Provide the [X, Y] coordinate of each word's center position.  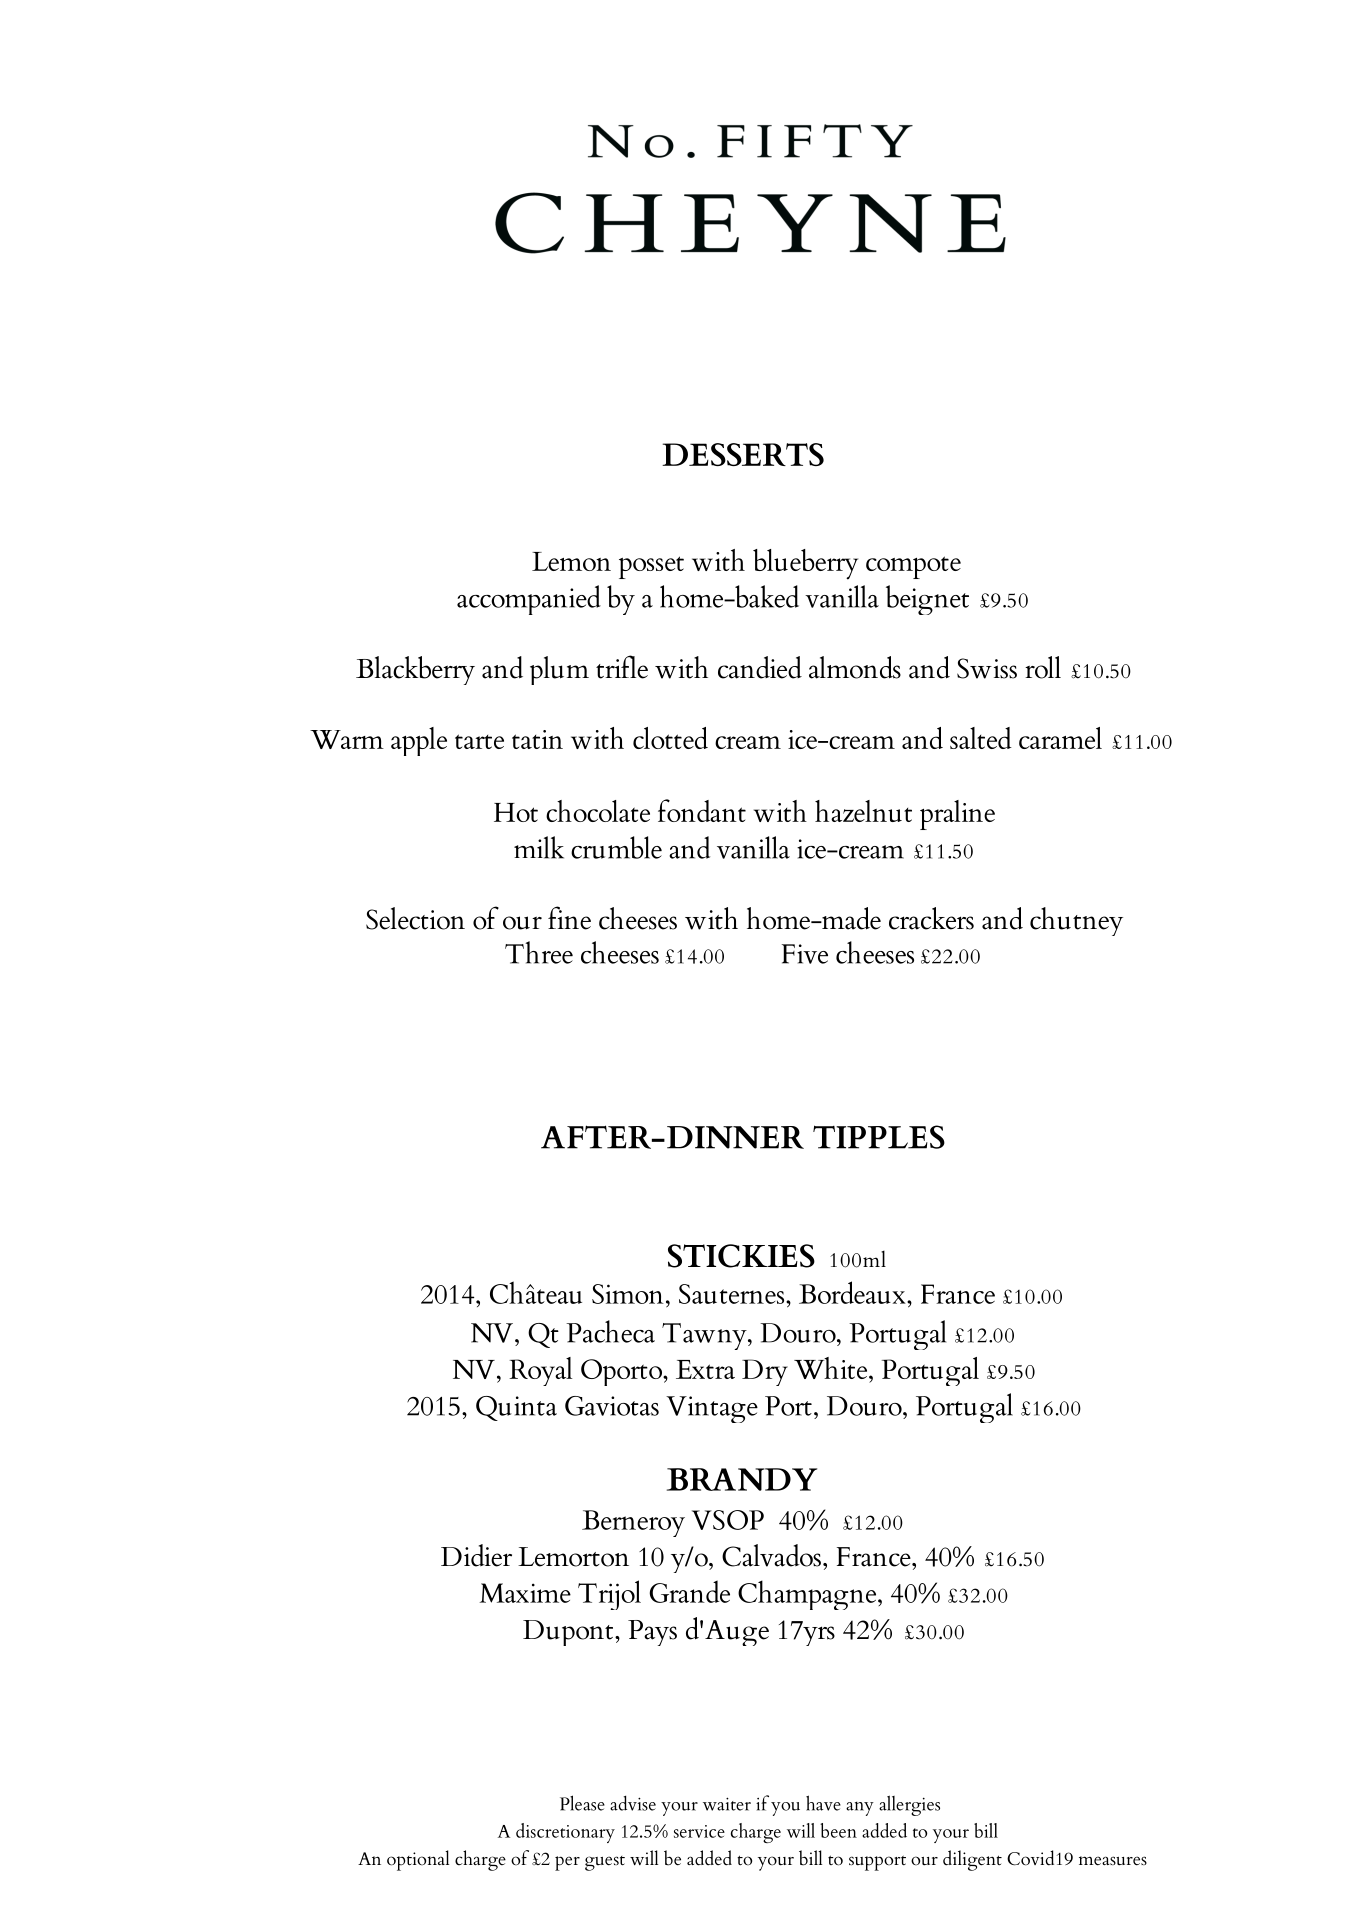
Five [805, 954]
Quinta [516, 1408]
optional [418, 1860]
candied [760, 667]
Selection [415, 918]
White [832, 1368]
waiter [727, 1804]
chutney [1076, 921]
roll [1043, 667]
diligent [972, 1860]
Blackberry [415, 670]
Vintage [712, 1409]
